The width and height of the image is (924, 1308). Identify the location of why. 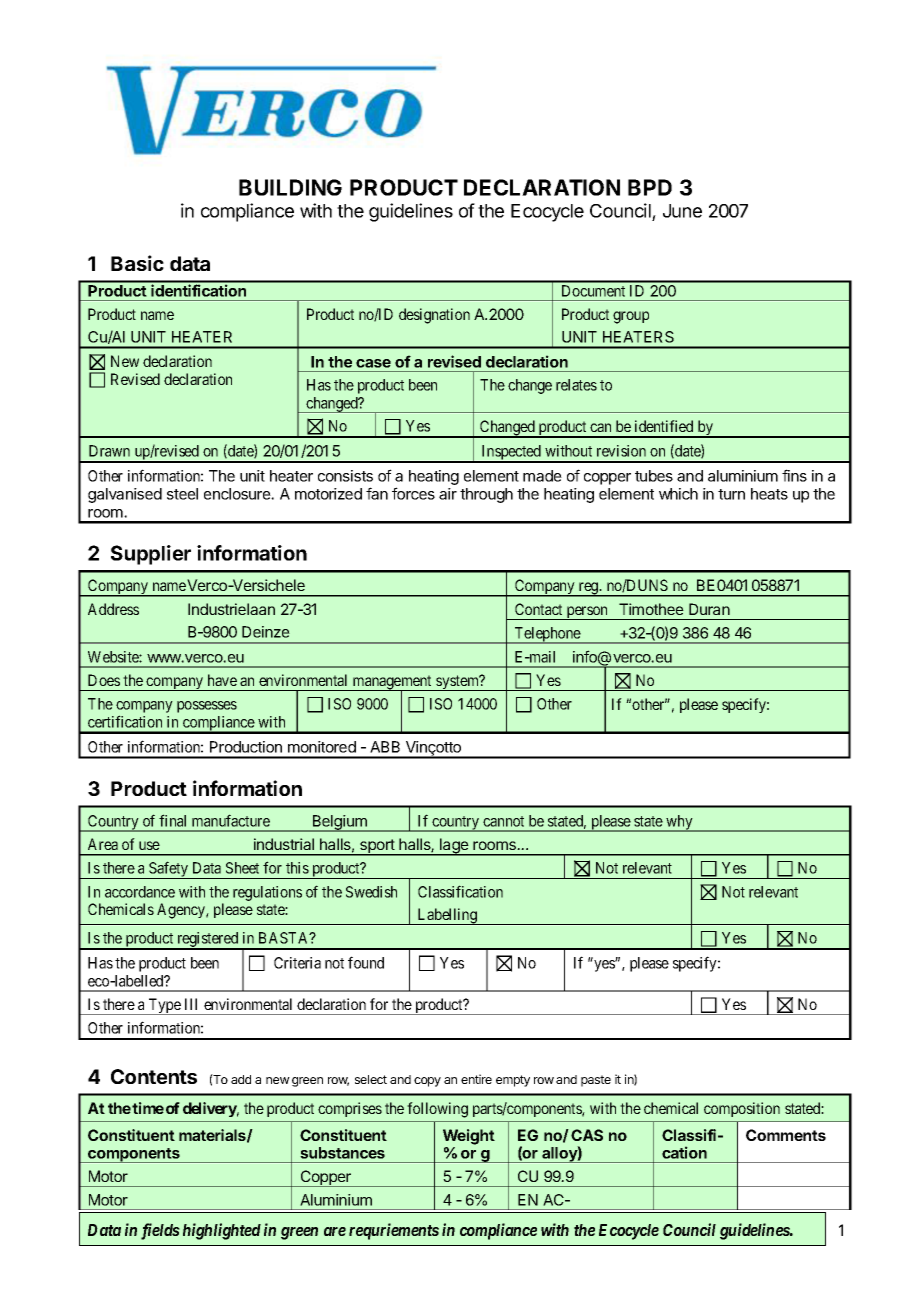
(679, 823).
